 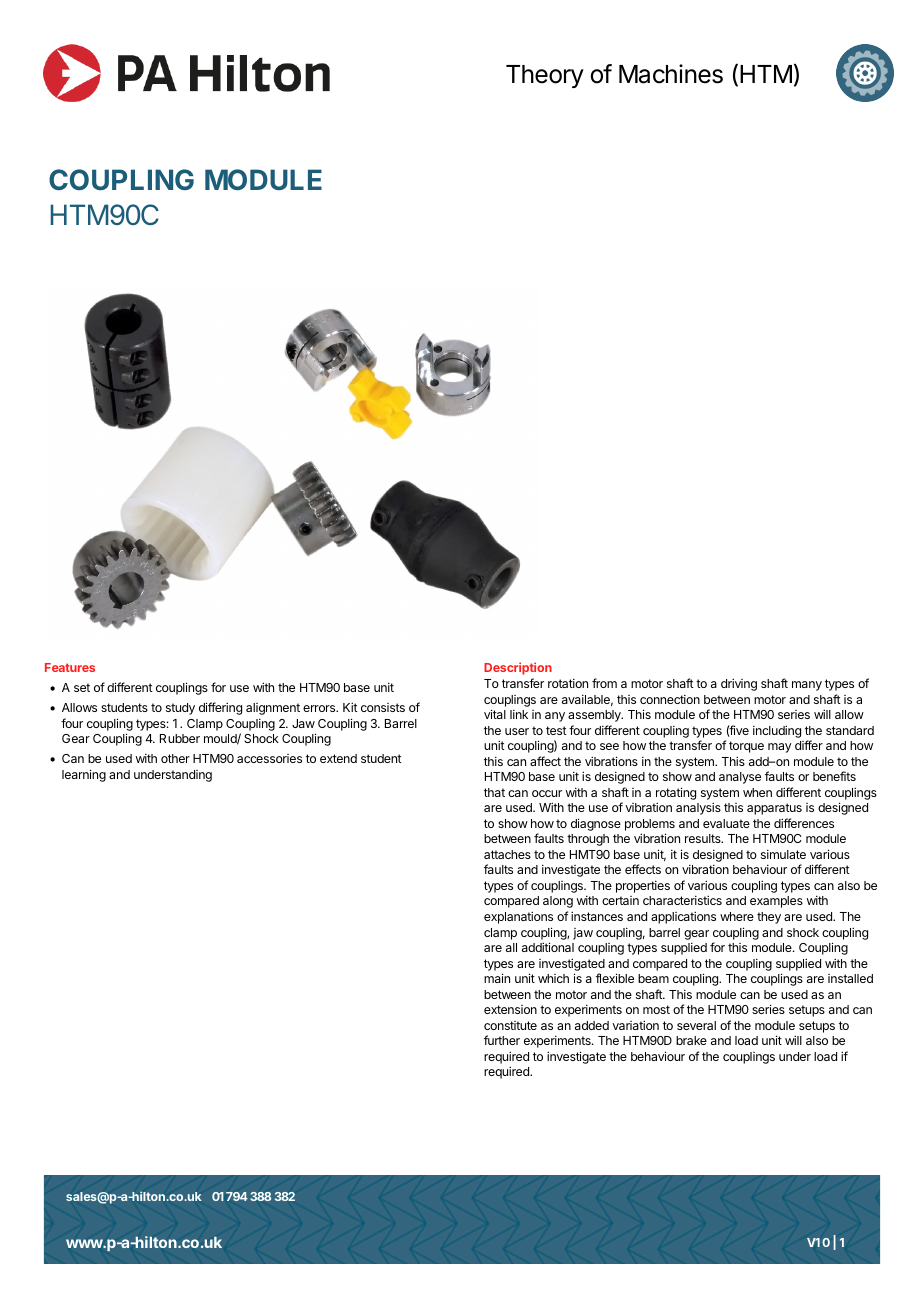 What do you see at coordinates (518, 668) in the page?
I see `Description` at bounding box center [518, 668].
